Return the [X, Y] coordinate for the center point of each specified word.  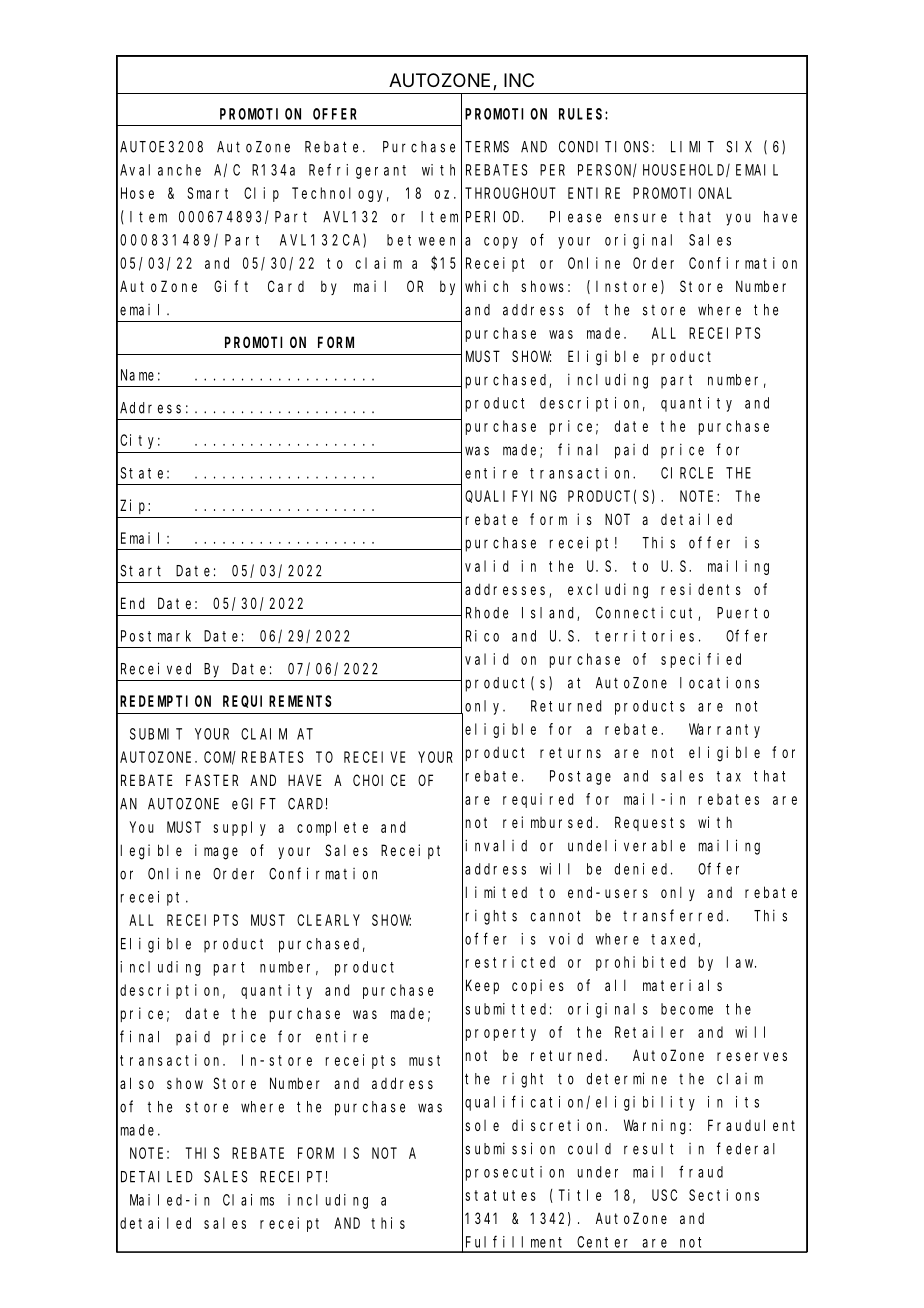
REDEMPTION [165, 701]
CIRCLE [687, 473]
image [216, 852]
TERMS [487, 147]
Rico [482, 636]
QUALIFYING [511, 496]
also [137, 1083]
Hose [137, 193]
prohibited [640, 963]
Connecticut [647, 614]
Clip [261, 194]
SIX [739, 147]
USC [664, 1195]
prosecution [515, 1173]
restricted [510, 962]
